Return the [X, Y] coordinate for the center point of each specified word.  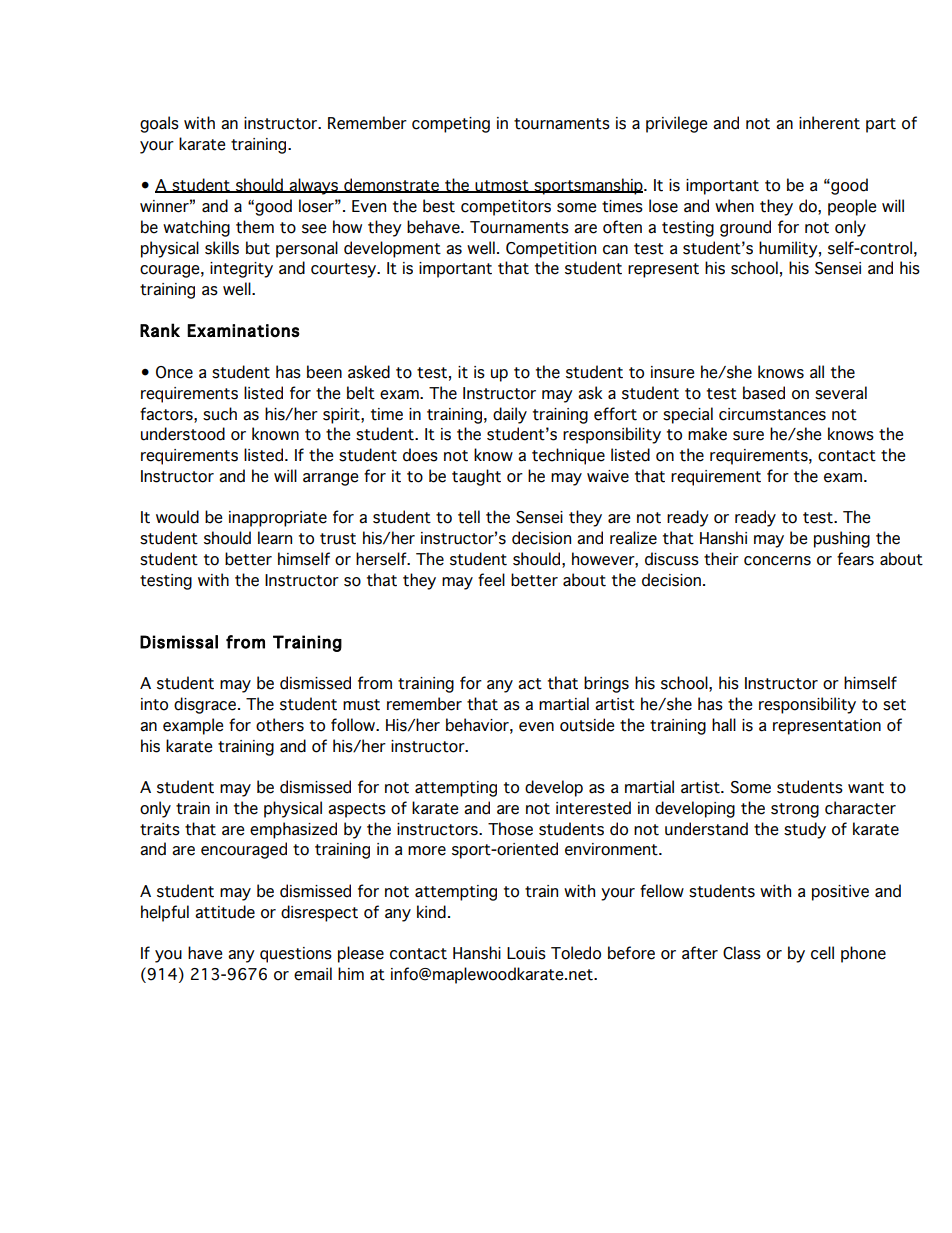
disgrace [205, 705]
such [220, 414]
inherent [829, 123]
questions [296, 955]
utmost [502, 186]
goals [159, 124]
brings [606, 684]
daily [510, 415]
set [894, 705]
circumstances [772, 414]
